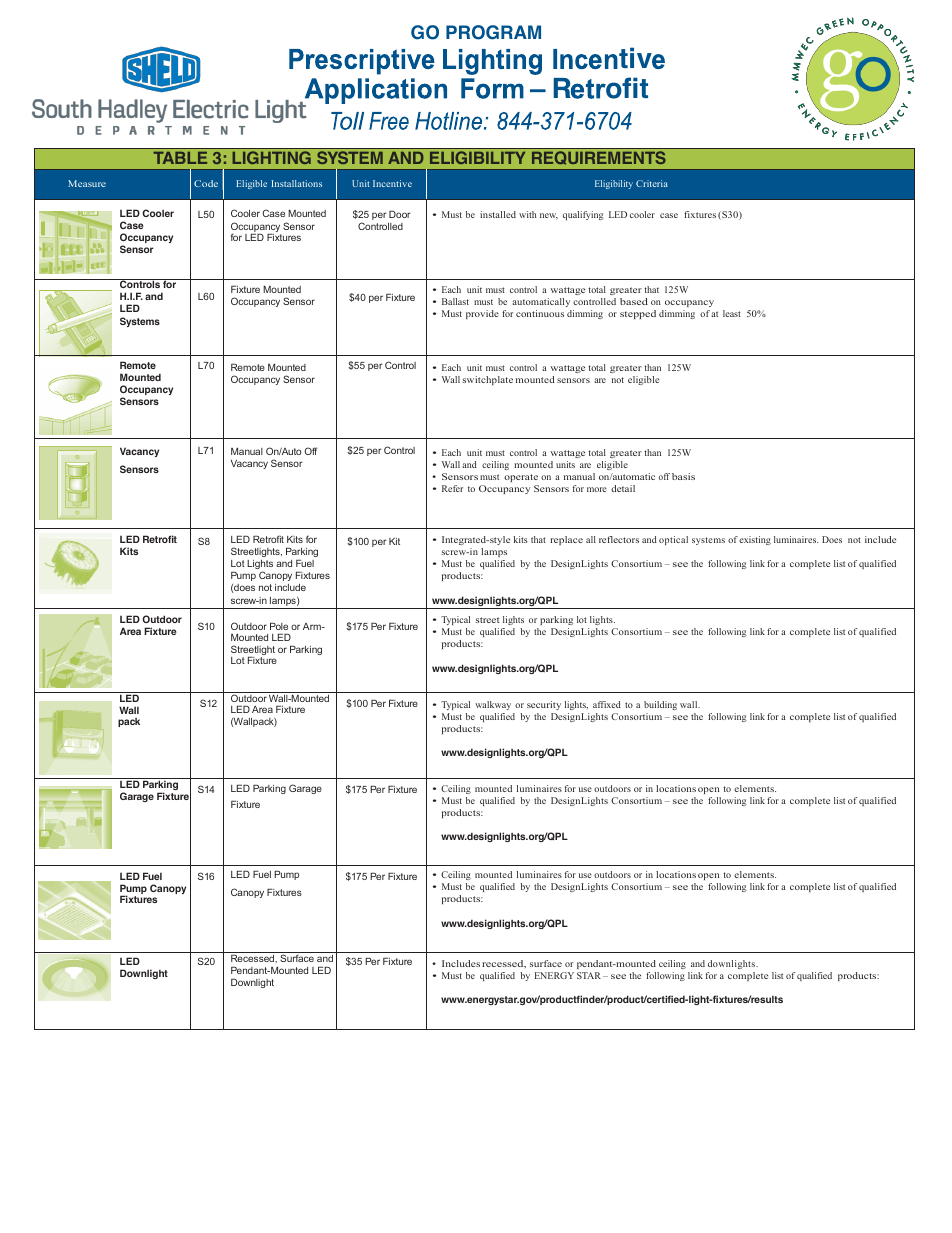 Image resolution: width=952 pixels, height=1233 pixels. I want to click on Criteria, so click(652, 183).
